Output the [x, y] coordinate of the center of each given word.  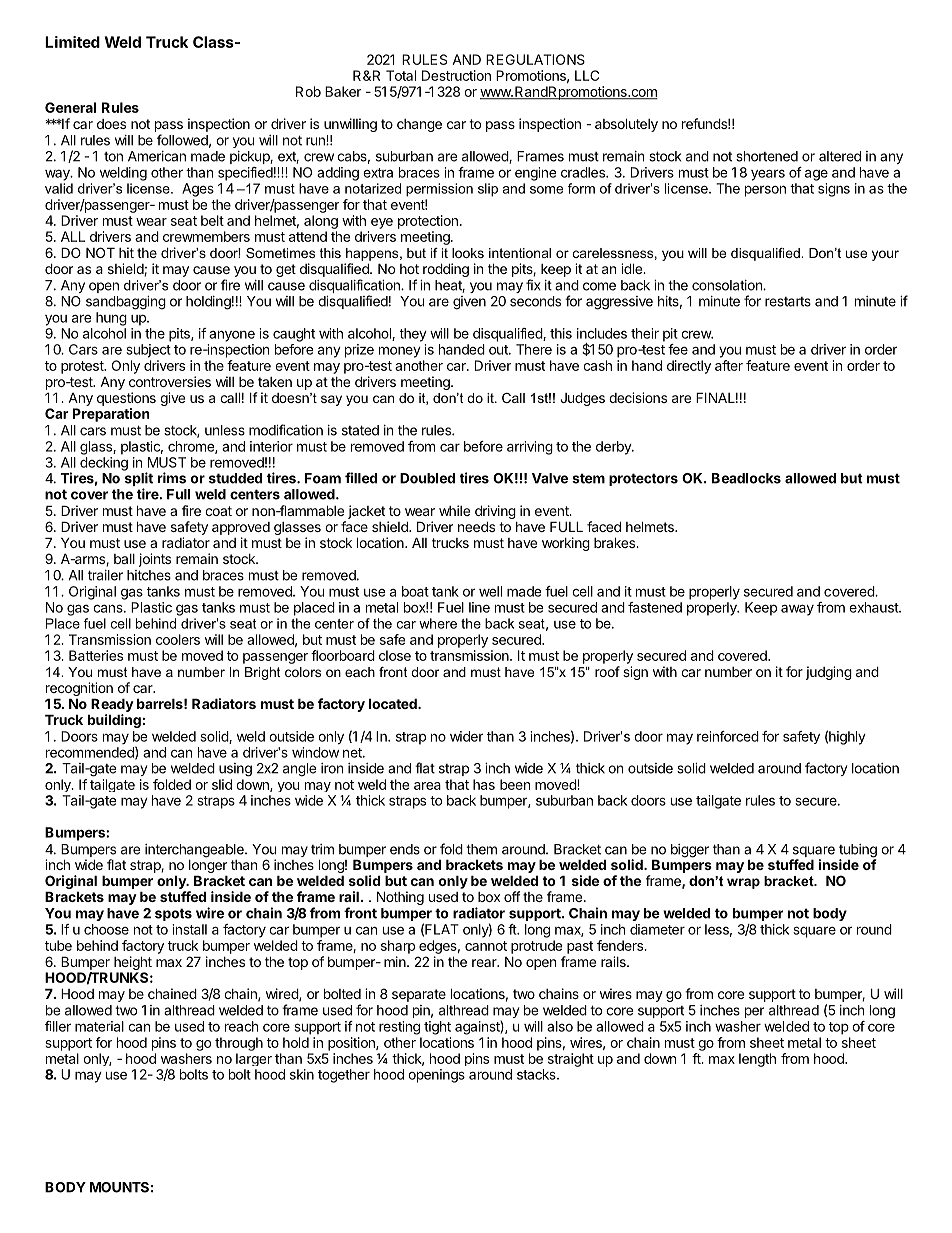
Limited [72, 42]
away [797, 610]
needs [476, 526]
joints [155, 560]
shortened [767, 156]
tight [437, 1028]
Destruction [456, 75]
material [99, 1026]
